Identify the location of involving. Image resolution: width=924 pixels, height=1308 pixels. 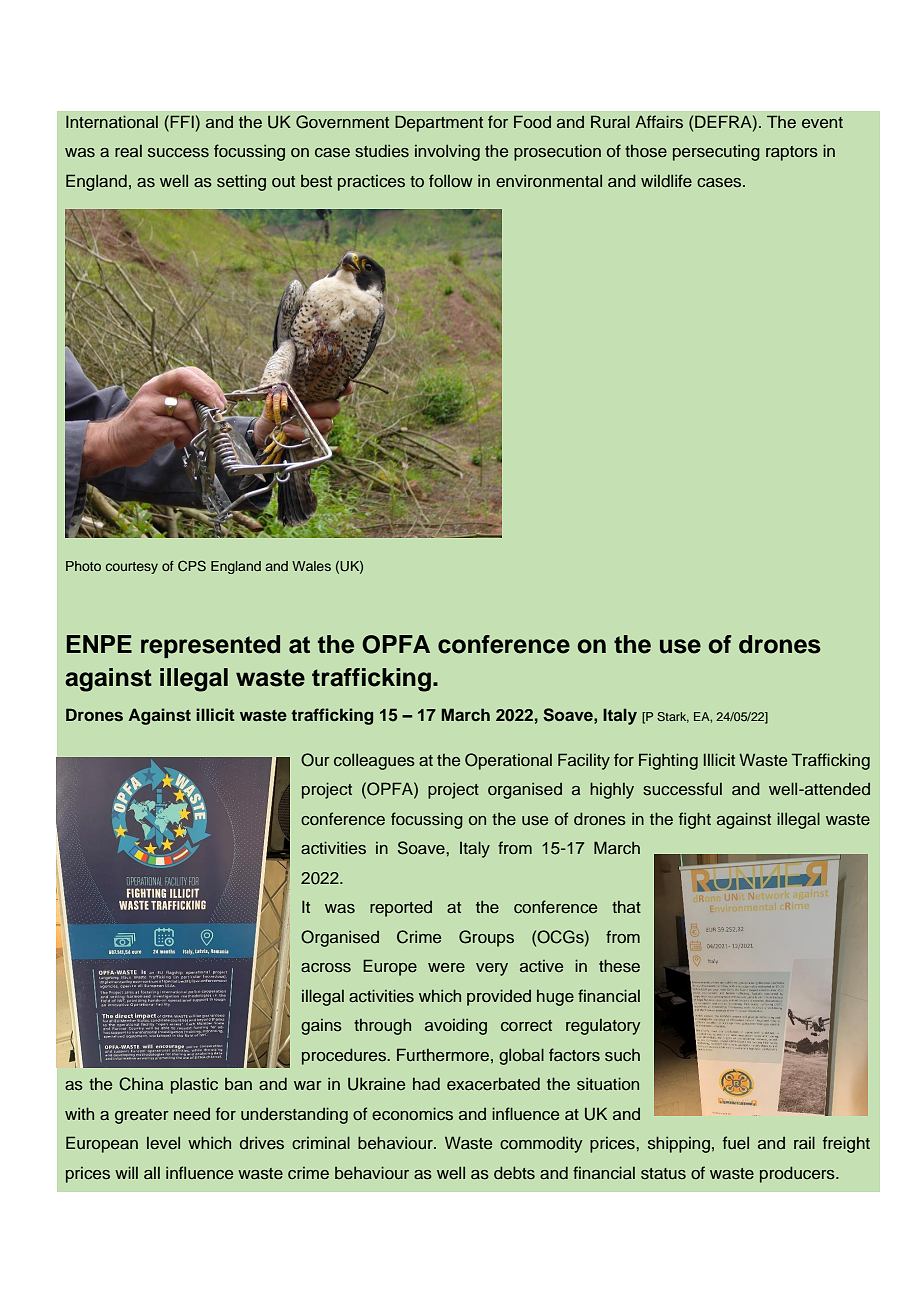
(447, 152).
